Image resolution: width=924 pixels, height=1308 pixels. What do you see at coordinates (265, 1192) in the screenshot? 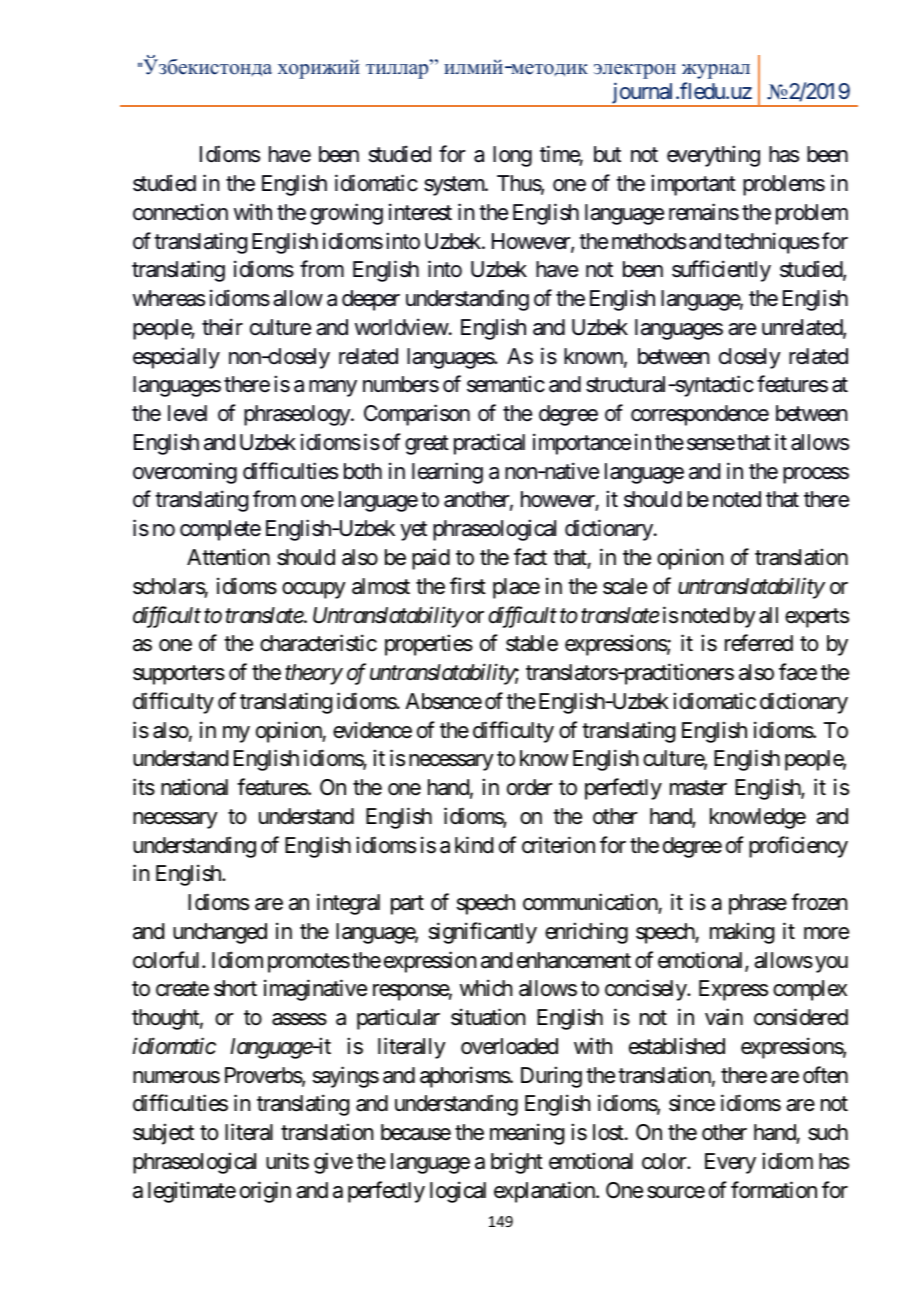
I see `origin` at bounding box center [265, 1192].
